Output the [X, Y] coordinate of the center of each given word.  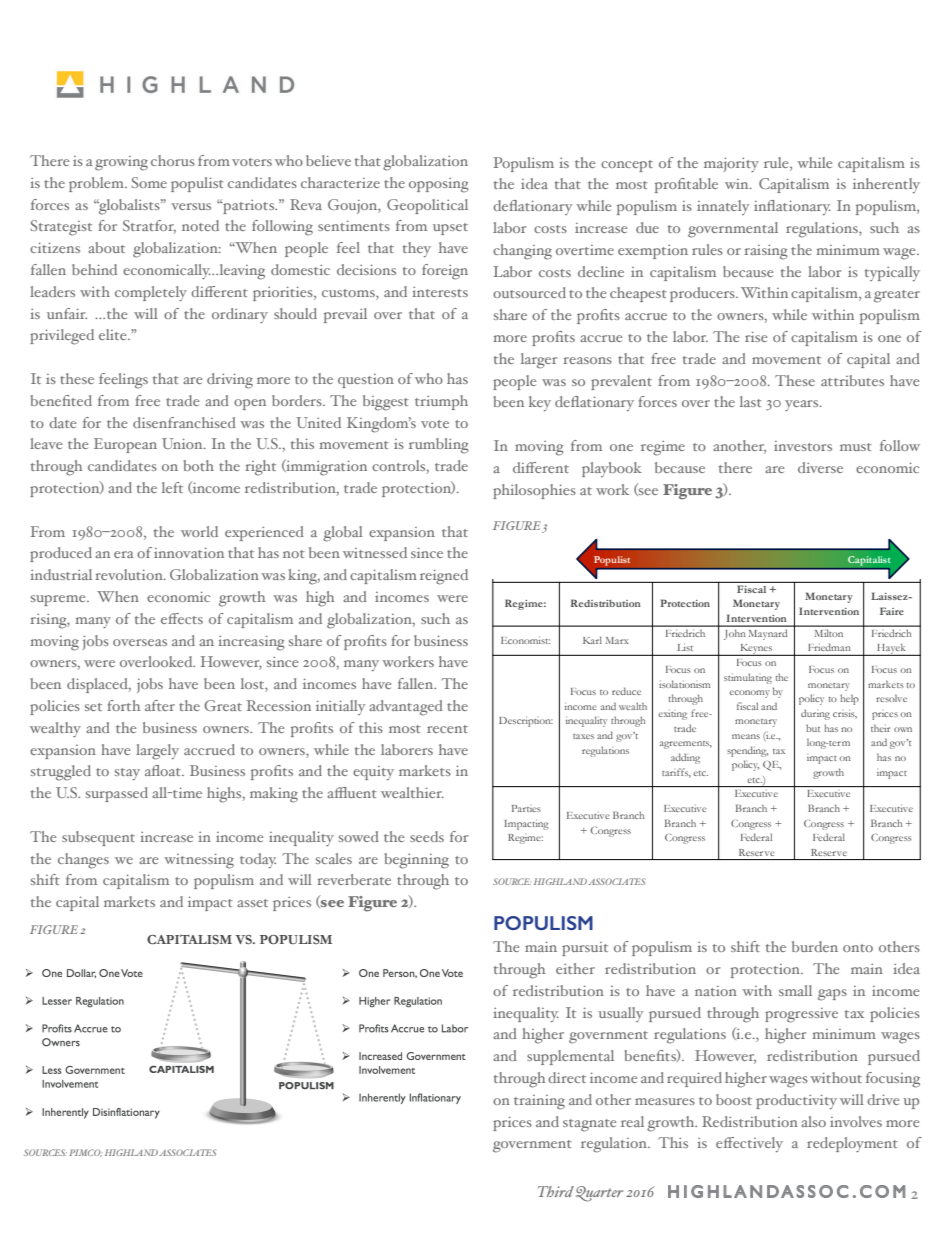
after [160, 705]
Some [149, 182]
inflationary [792, 207]
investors [803, 446]
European [125, 445]
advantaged [406, 708]
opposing [439, 185]
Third [556, 1191]
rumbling [439, 446]
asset [252, 903]
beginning [416, 861]
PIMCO [85, 1153]
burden [815, 946]
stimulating [748, 678]
